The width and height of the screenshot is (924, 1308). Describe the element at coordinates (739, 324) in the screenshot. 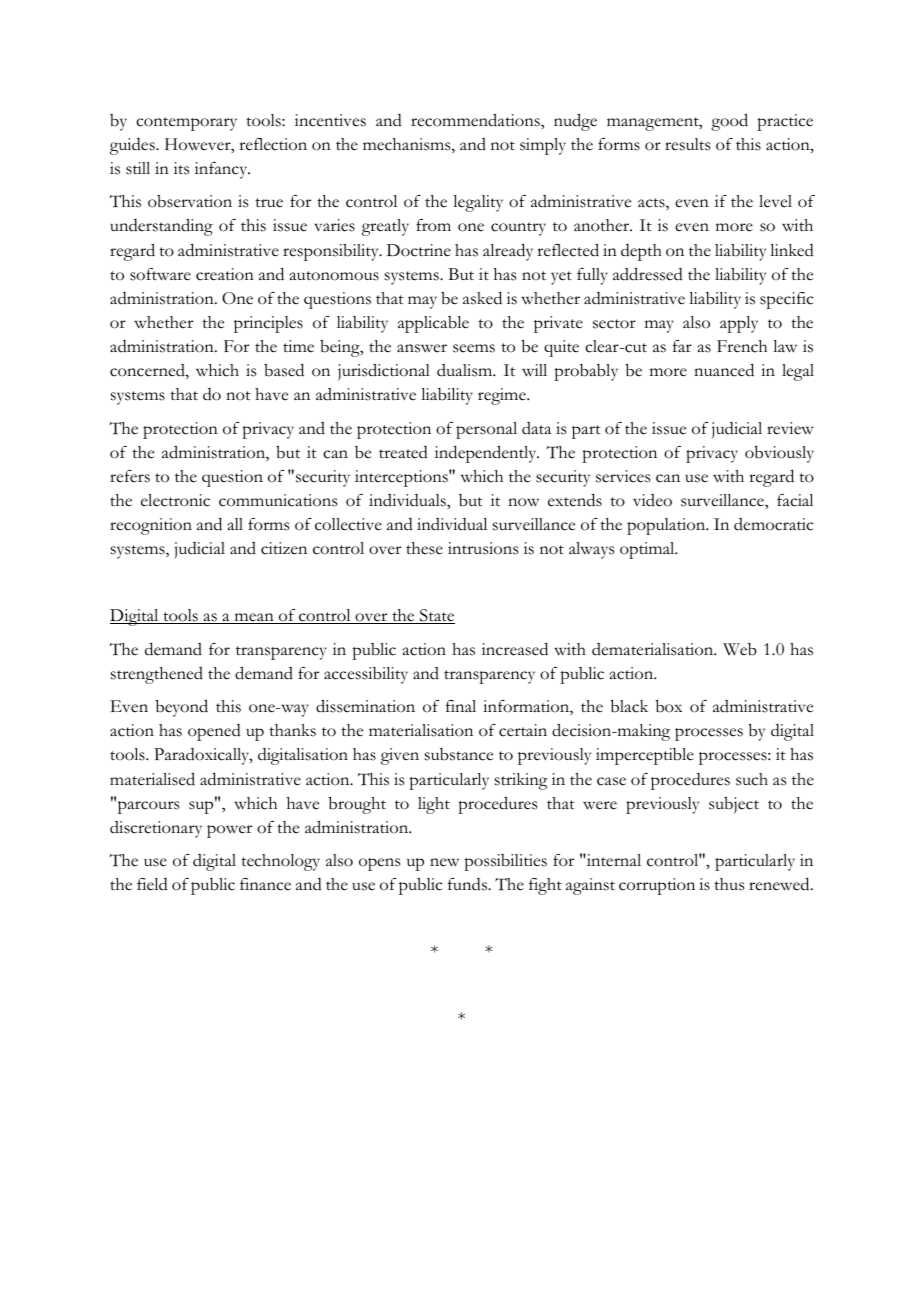

I see `apply` at that location.
